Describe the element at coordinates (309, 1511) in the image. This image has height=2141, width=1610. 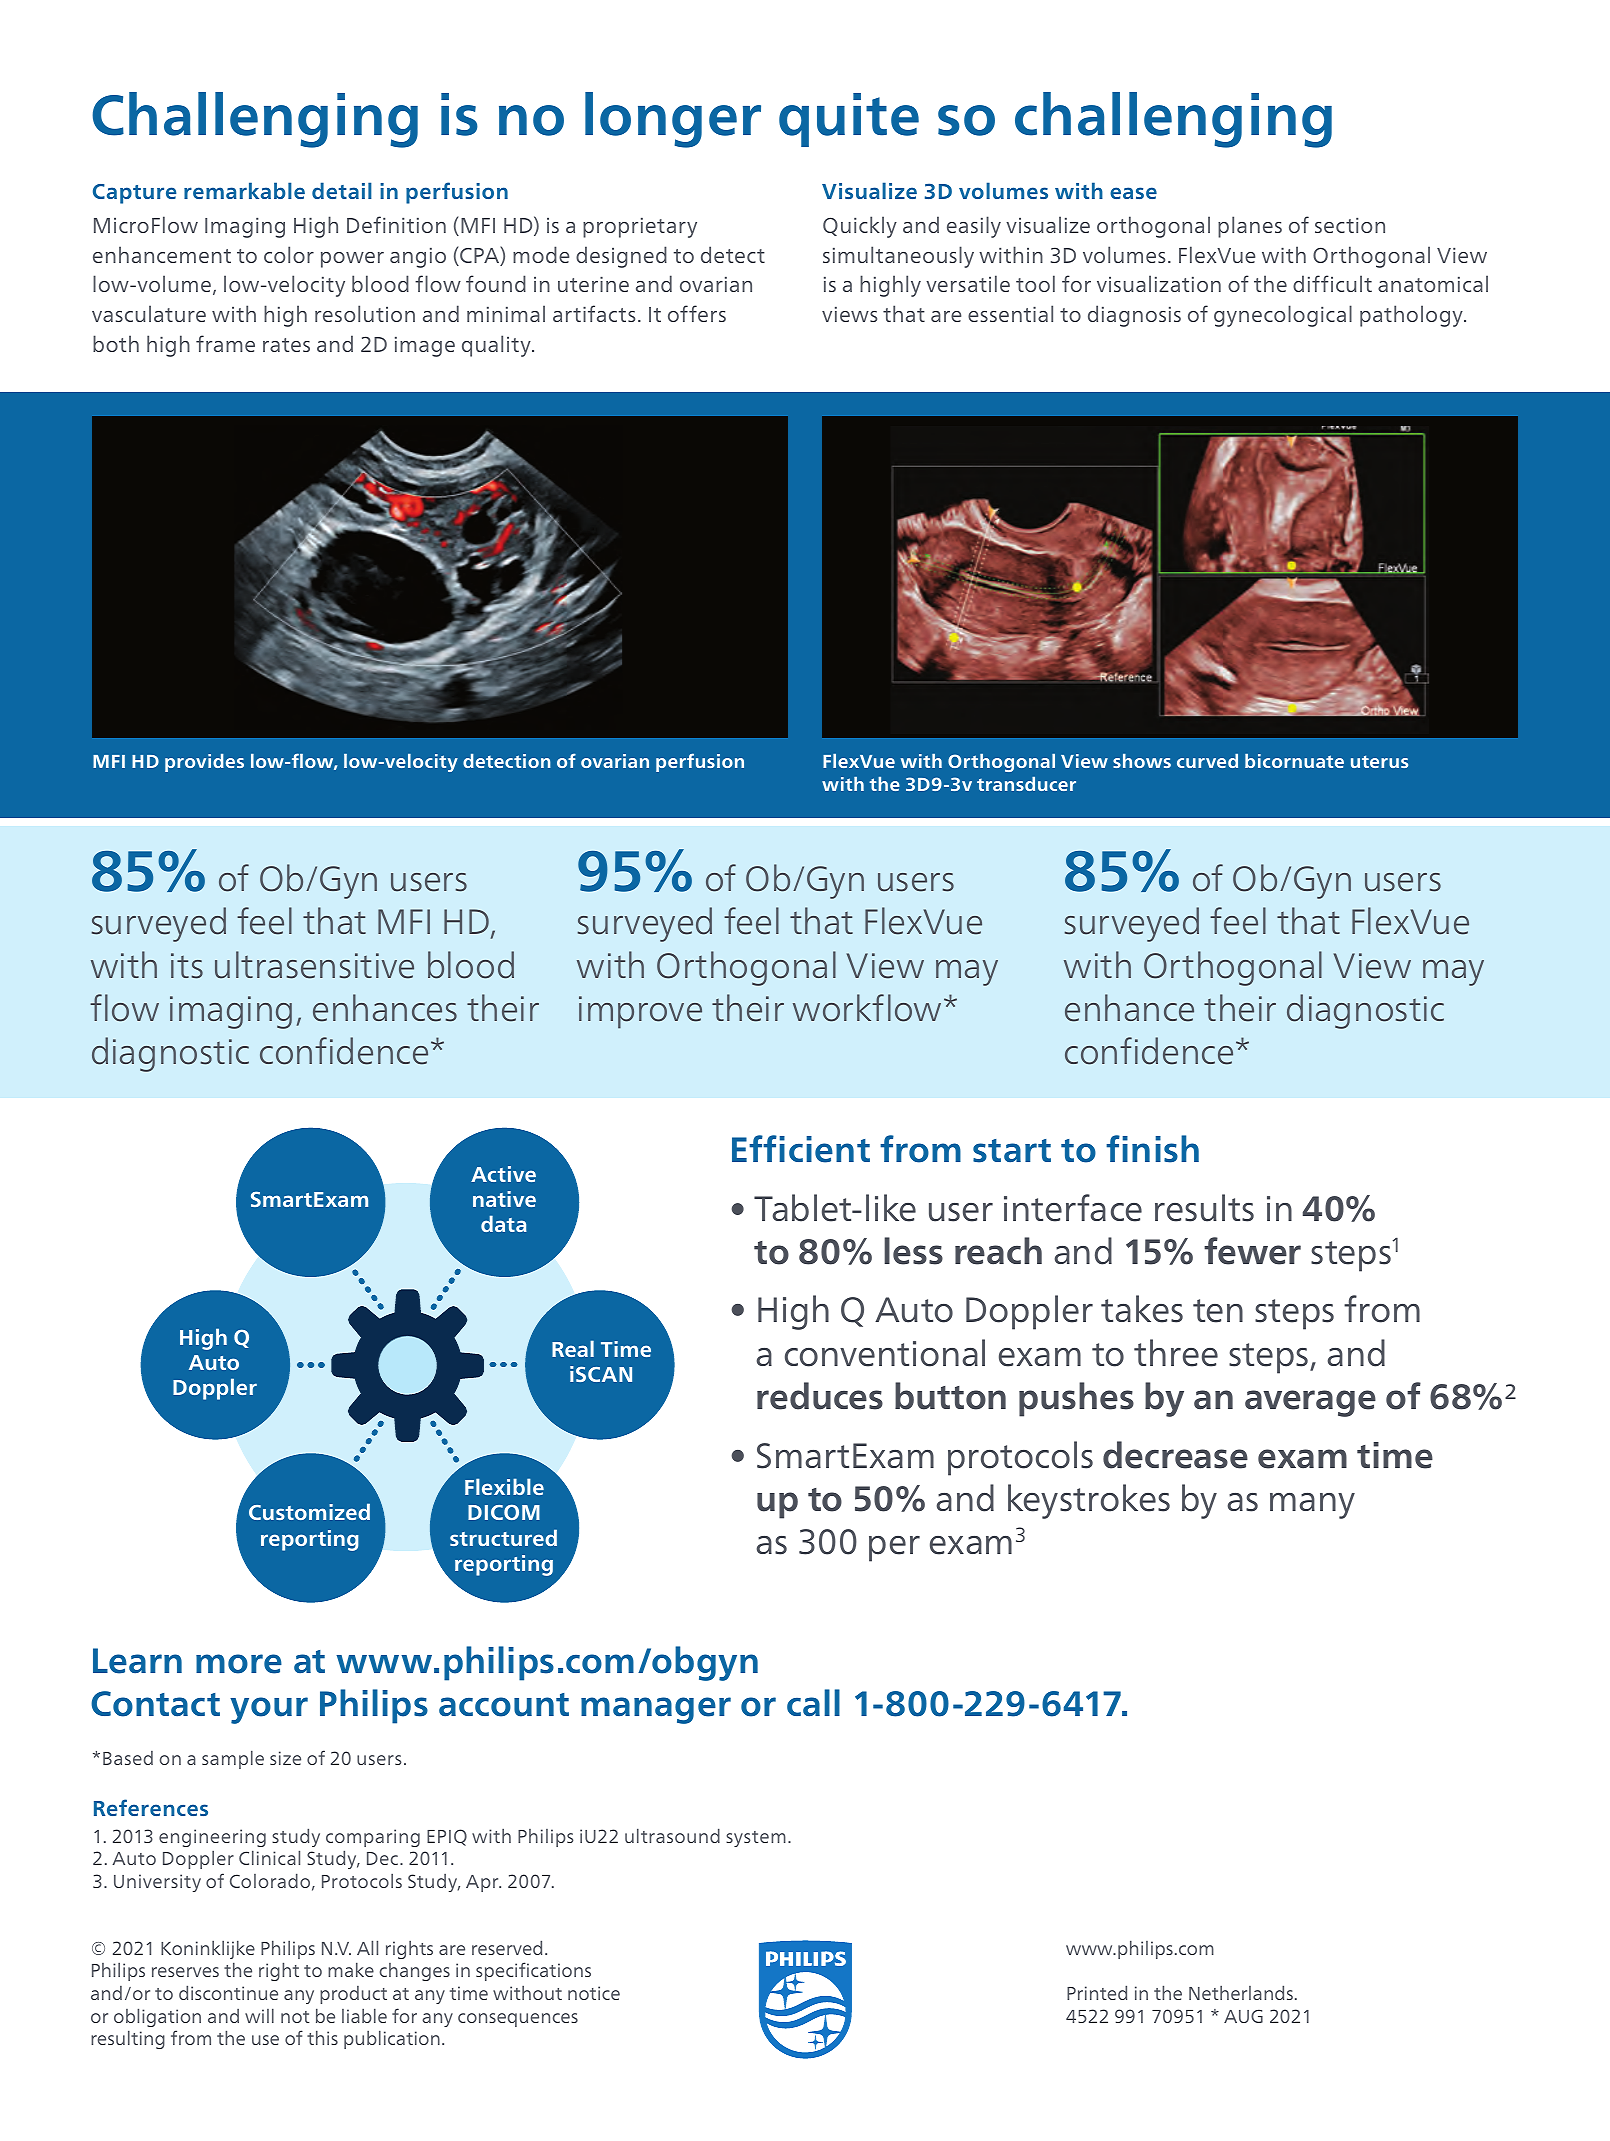
I see `Customized` at that location.
